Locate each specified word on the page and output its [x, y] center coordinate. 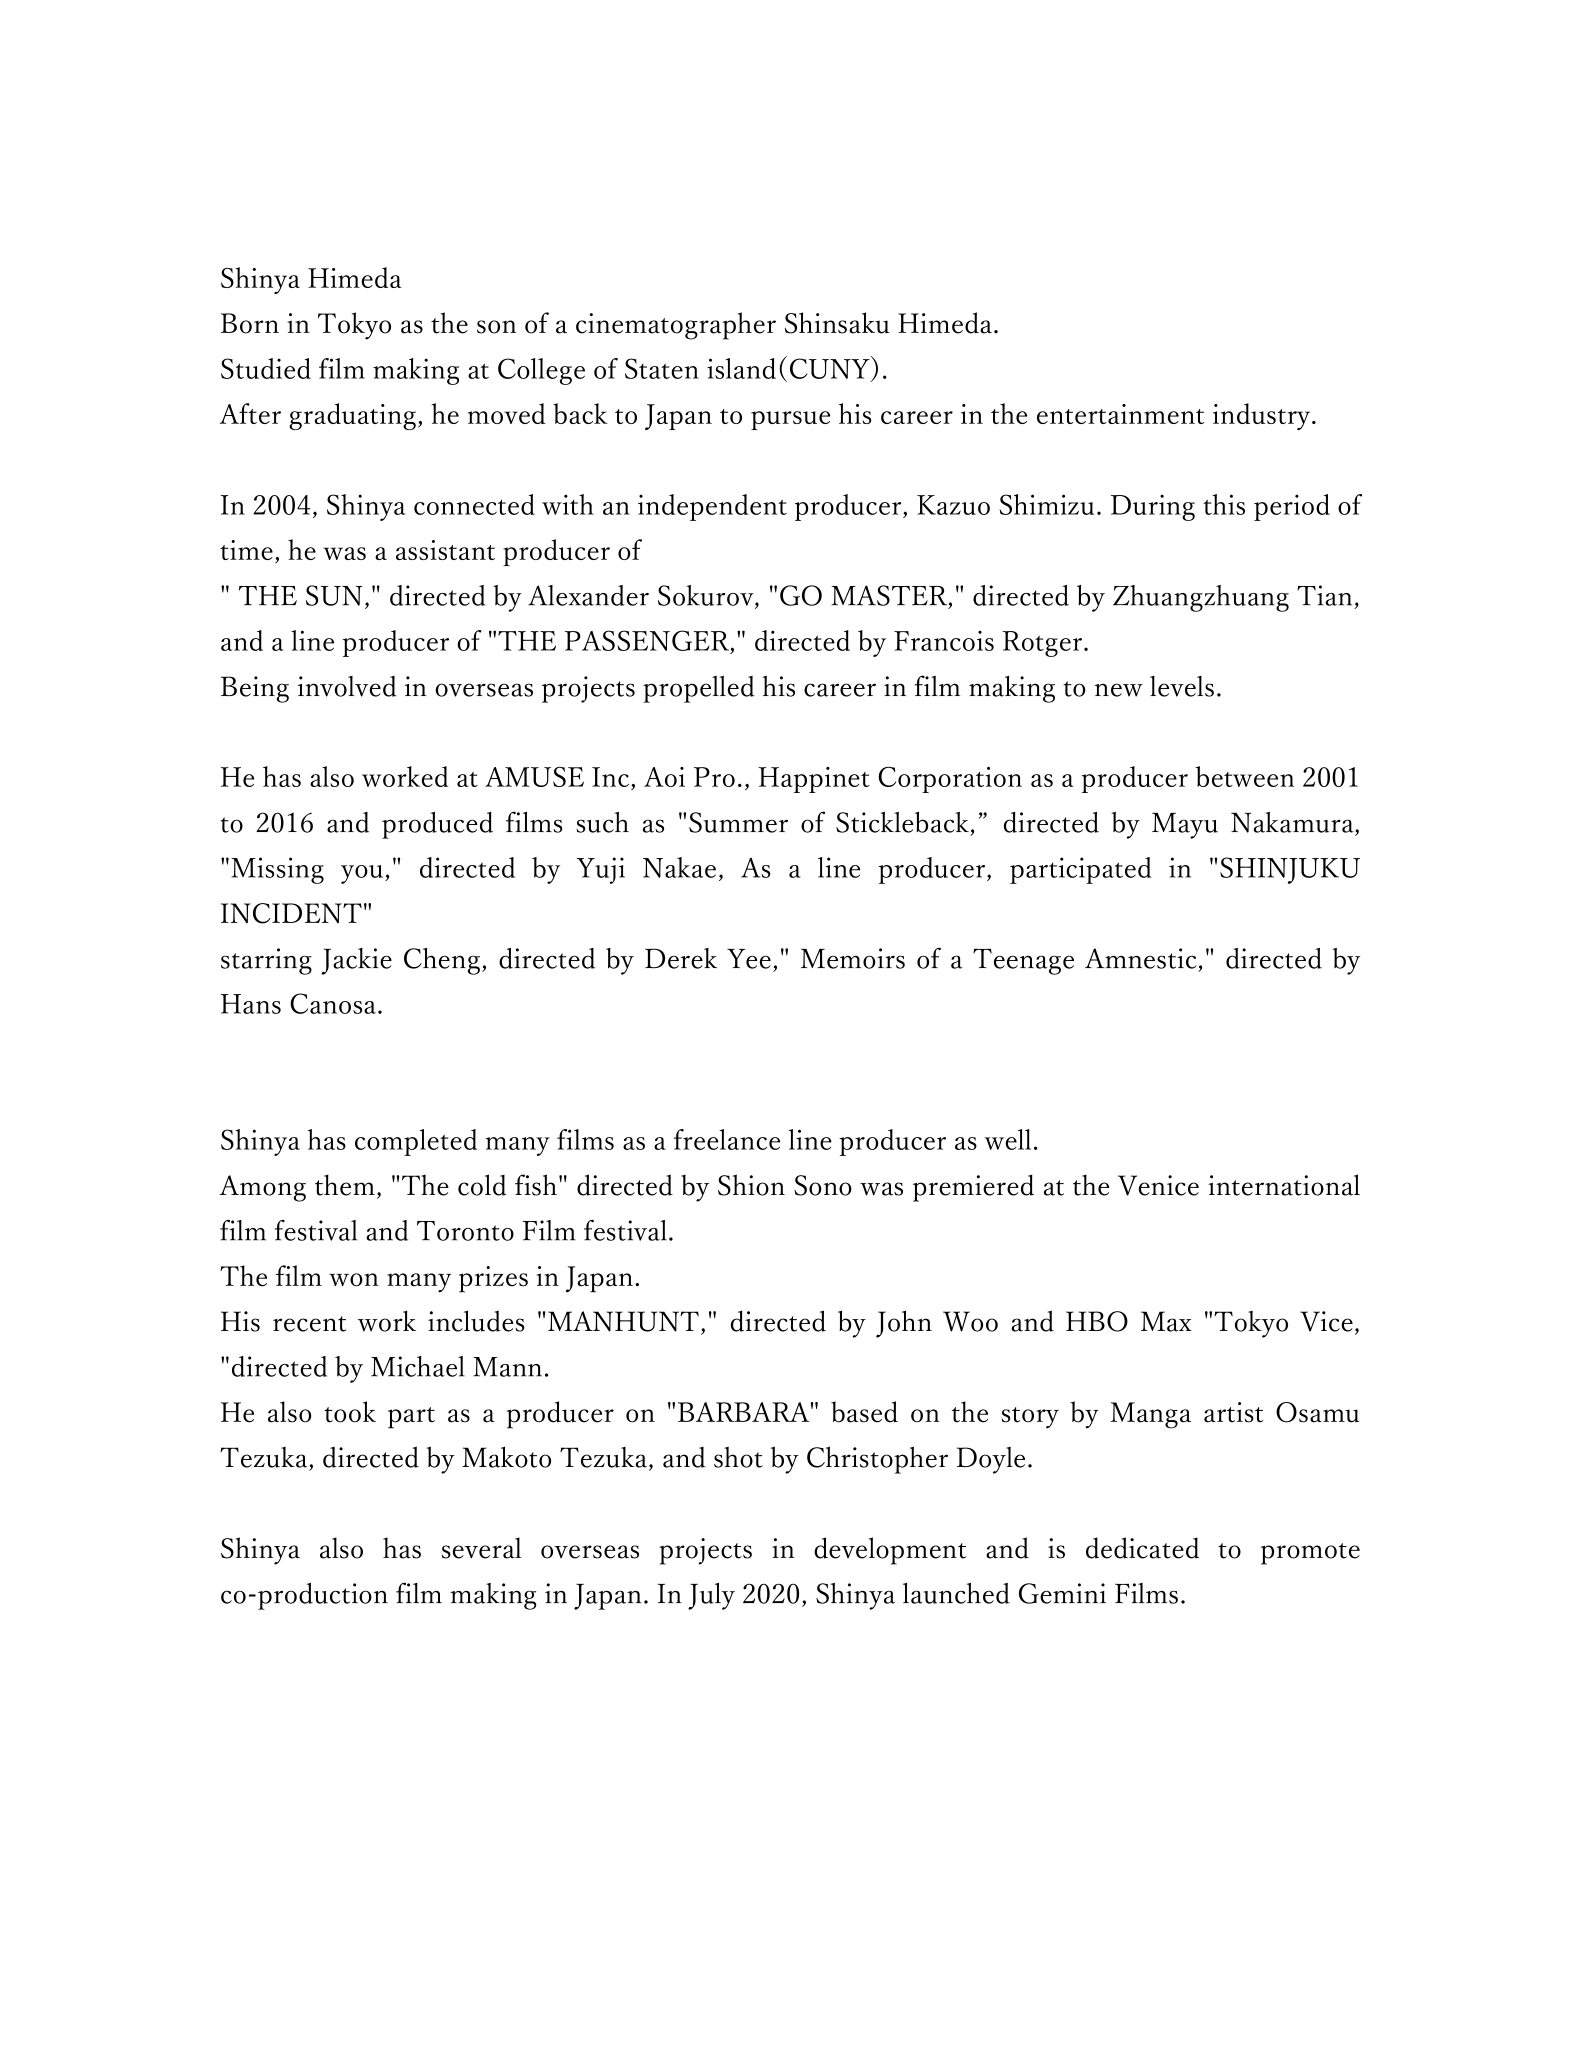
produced [437, 825]
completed [416, 1142]
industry [1263, 416]
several [481, 1548]
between [1245, 776]
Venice [1158, 1185]
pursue [790, 420]
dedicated [1142, 1548]
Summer [738, 822]
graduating [352, 416]
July [711, 1596]
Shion [751, 1185]
